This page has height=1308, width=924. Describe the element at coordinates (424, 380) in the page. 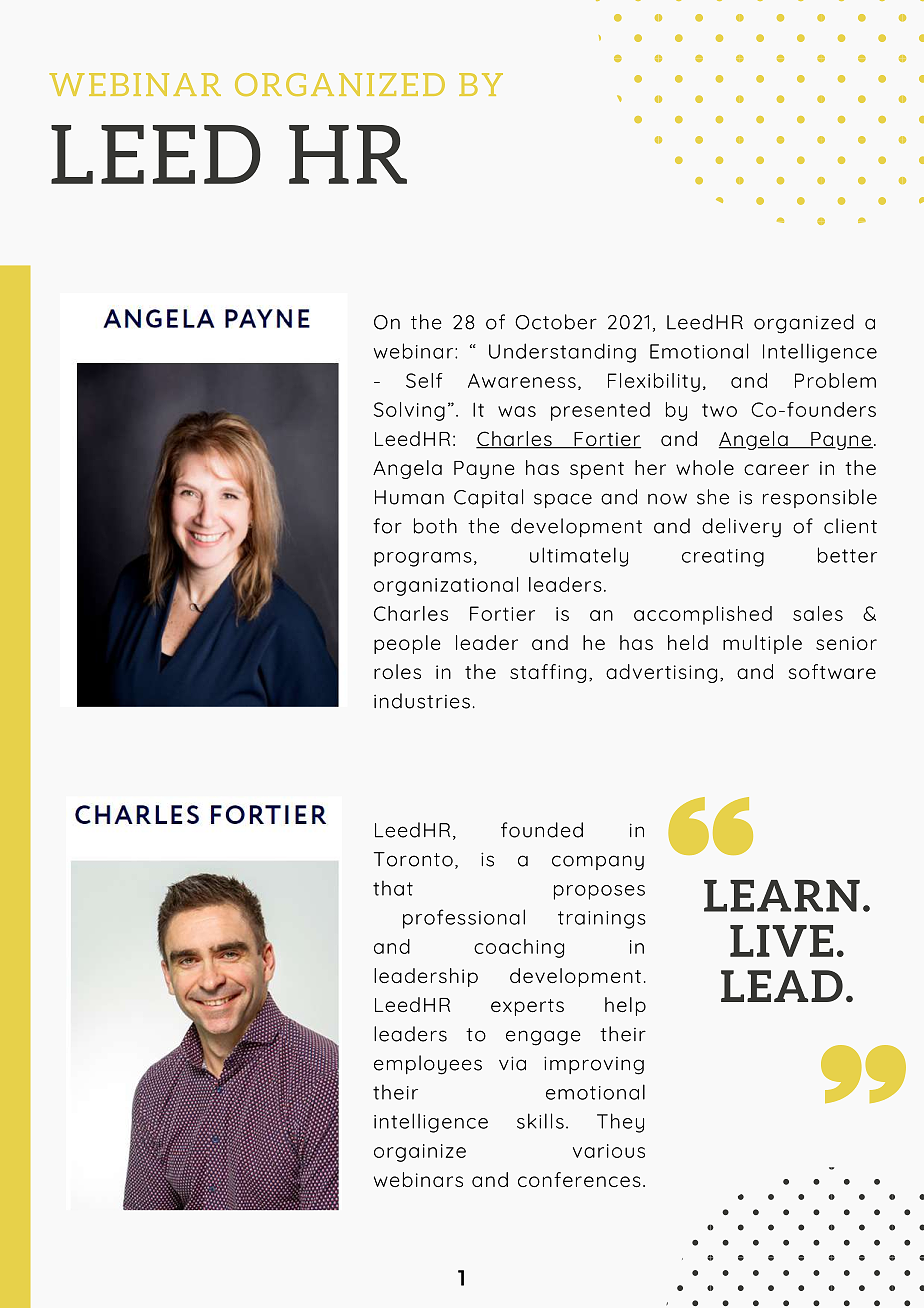

I see `Self` at that location.
